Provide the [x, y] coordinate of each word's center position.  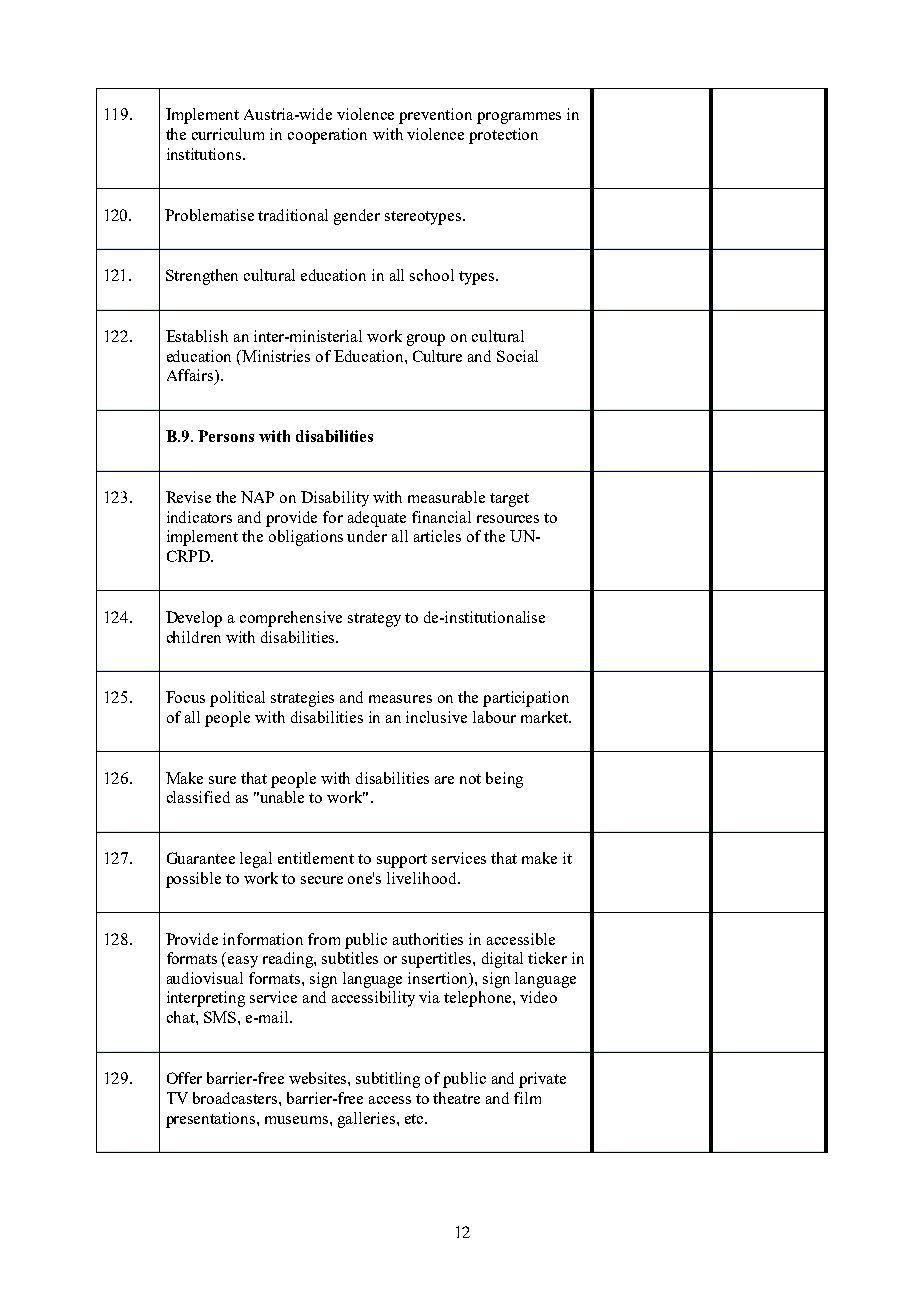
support [402, 861]
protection [503, 136]
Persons [226, 436]
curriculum [228, 134]
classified [198, 797]
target [509, 500]
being [504, 780]
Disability [335, 499]
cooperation [327, 136]
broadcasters [236, 1098]
